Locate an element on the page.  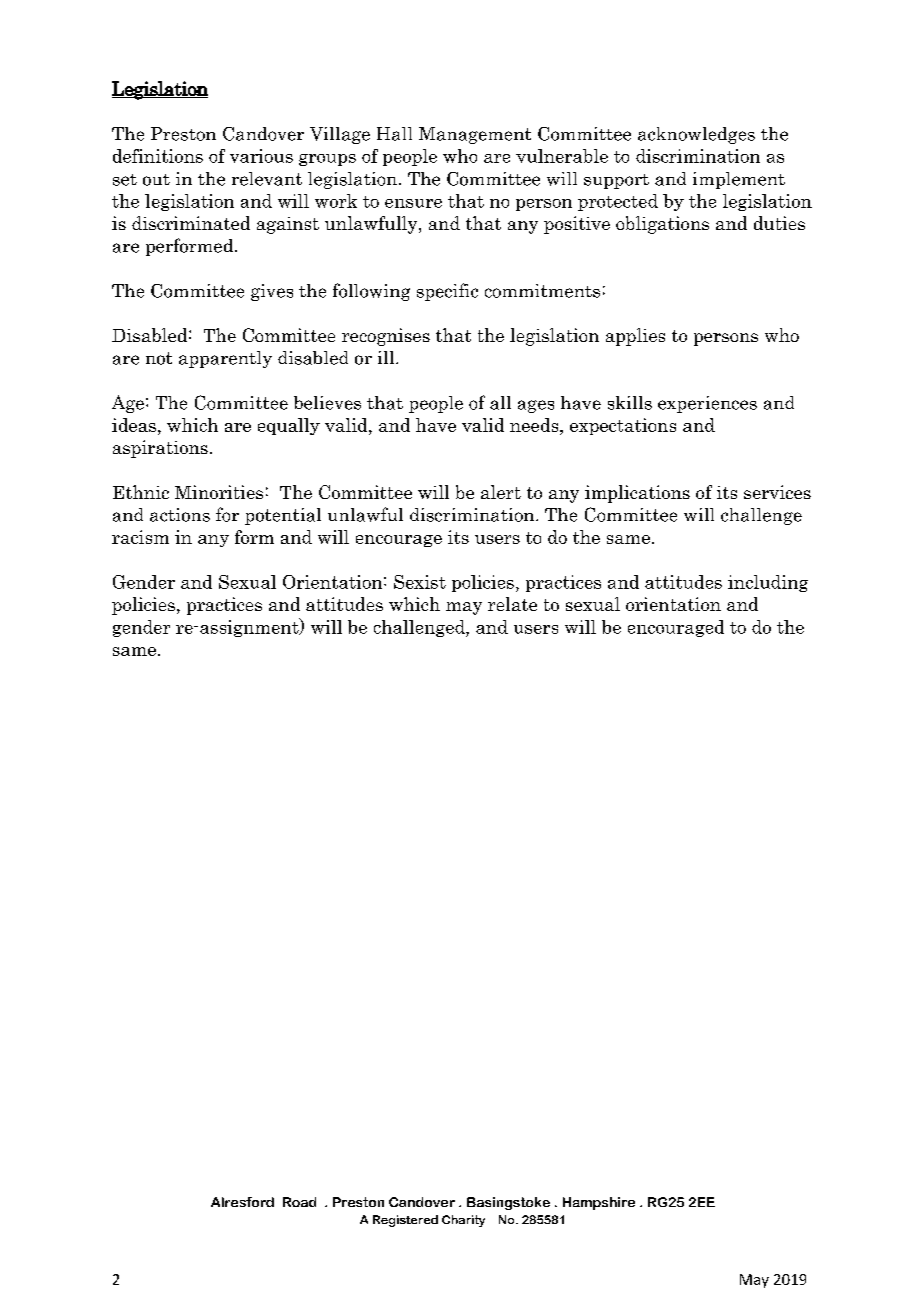
Hampshire is located at coordinates (599, 1203).
